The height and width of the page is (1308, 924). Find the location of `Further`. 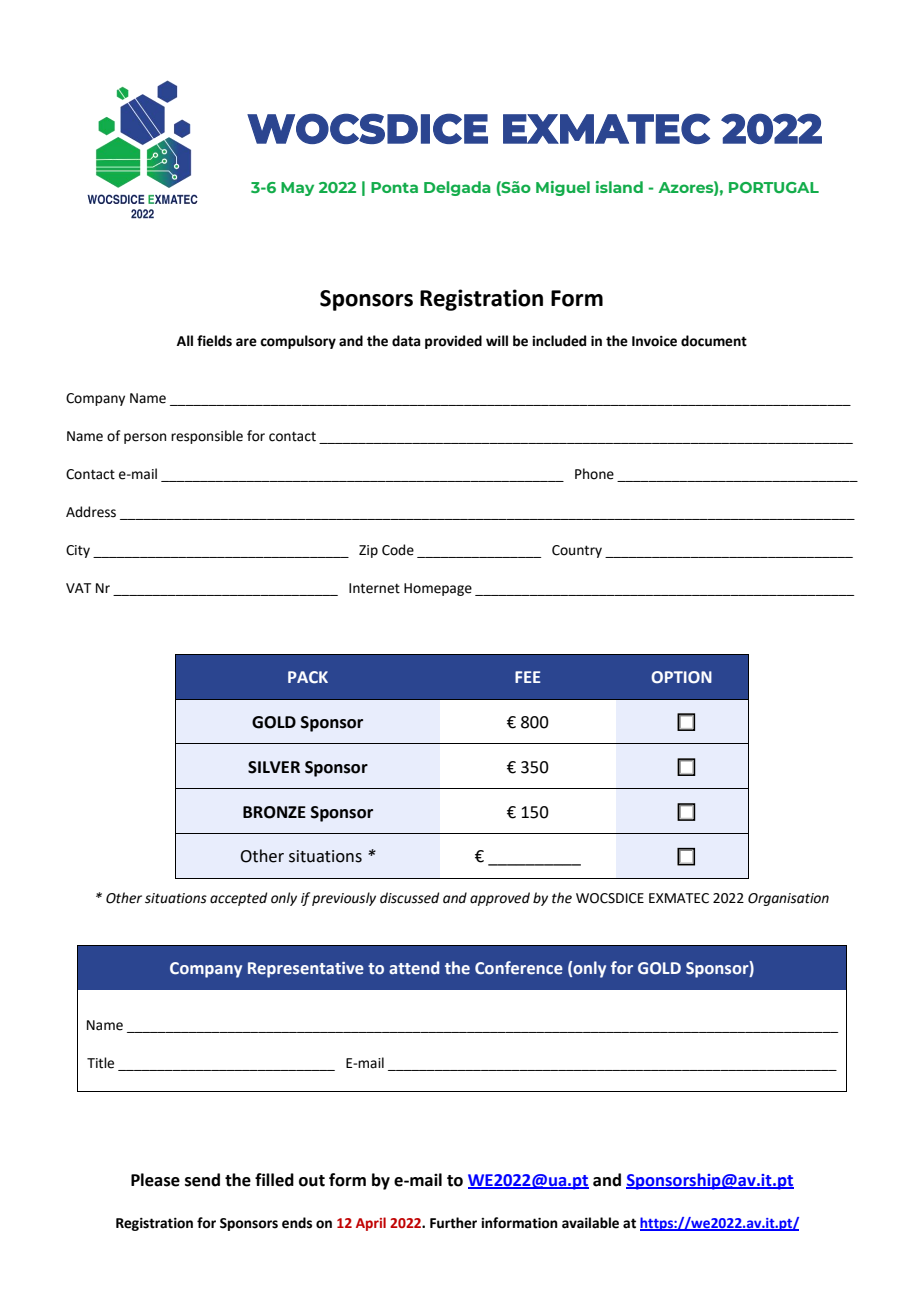

Further is located at coordinates (453, 1223).
